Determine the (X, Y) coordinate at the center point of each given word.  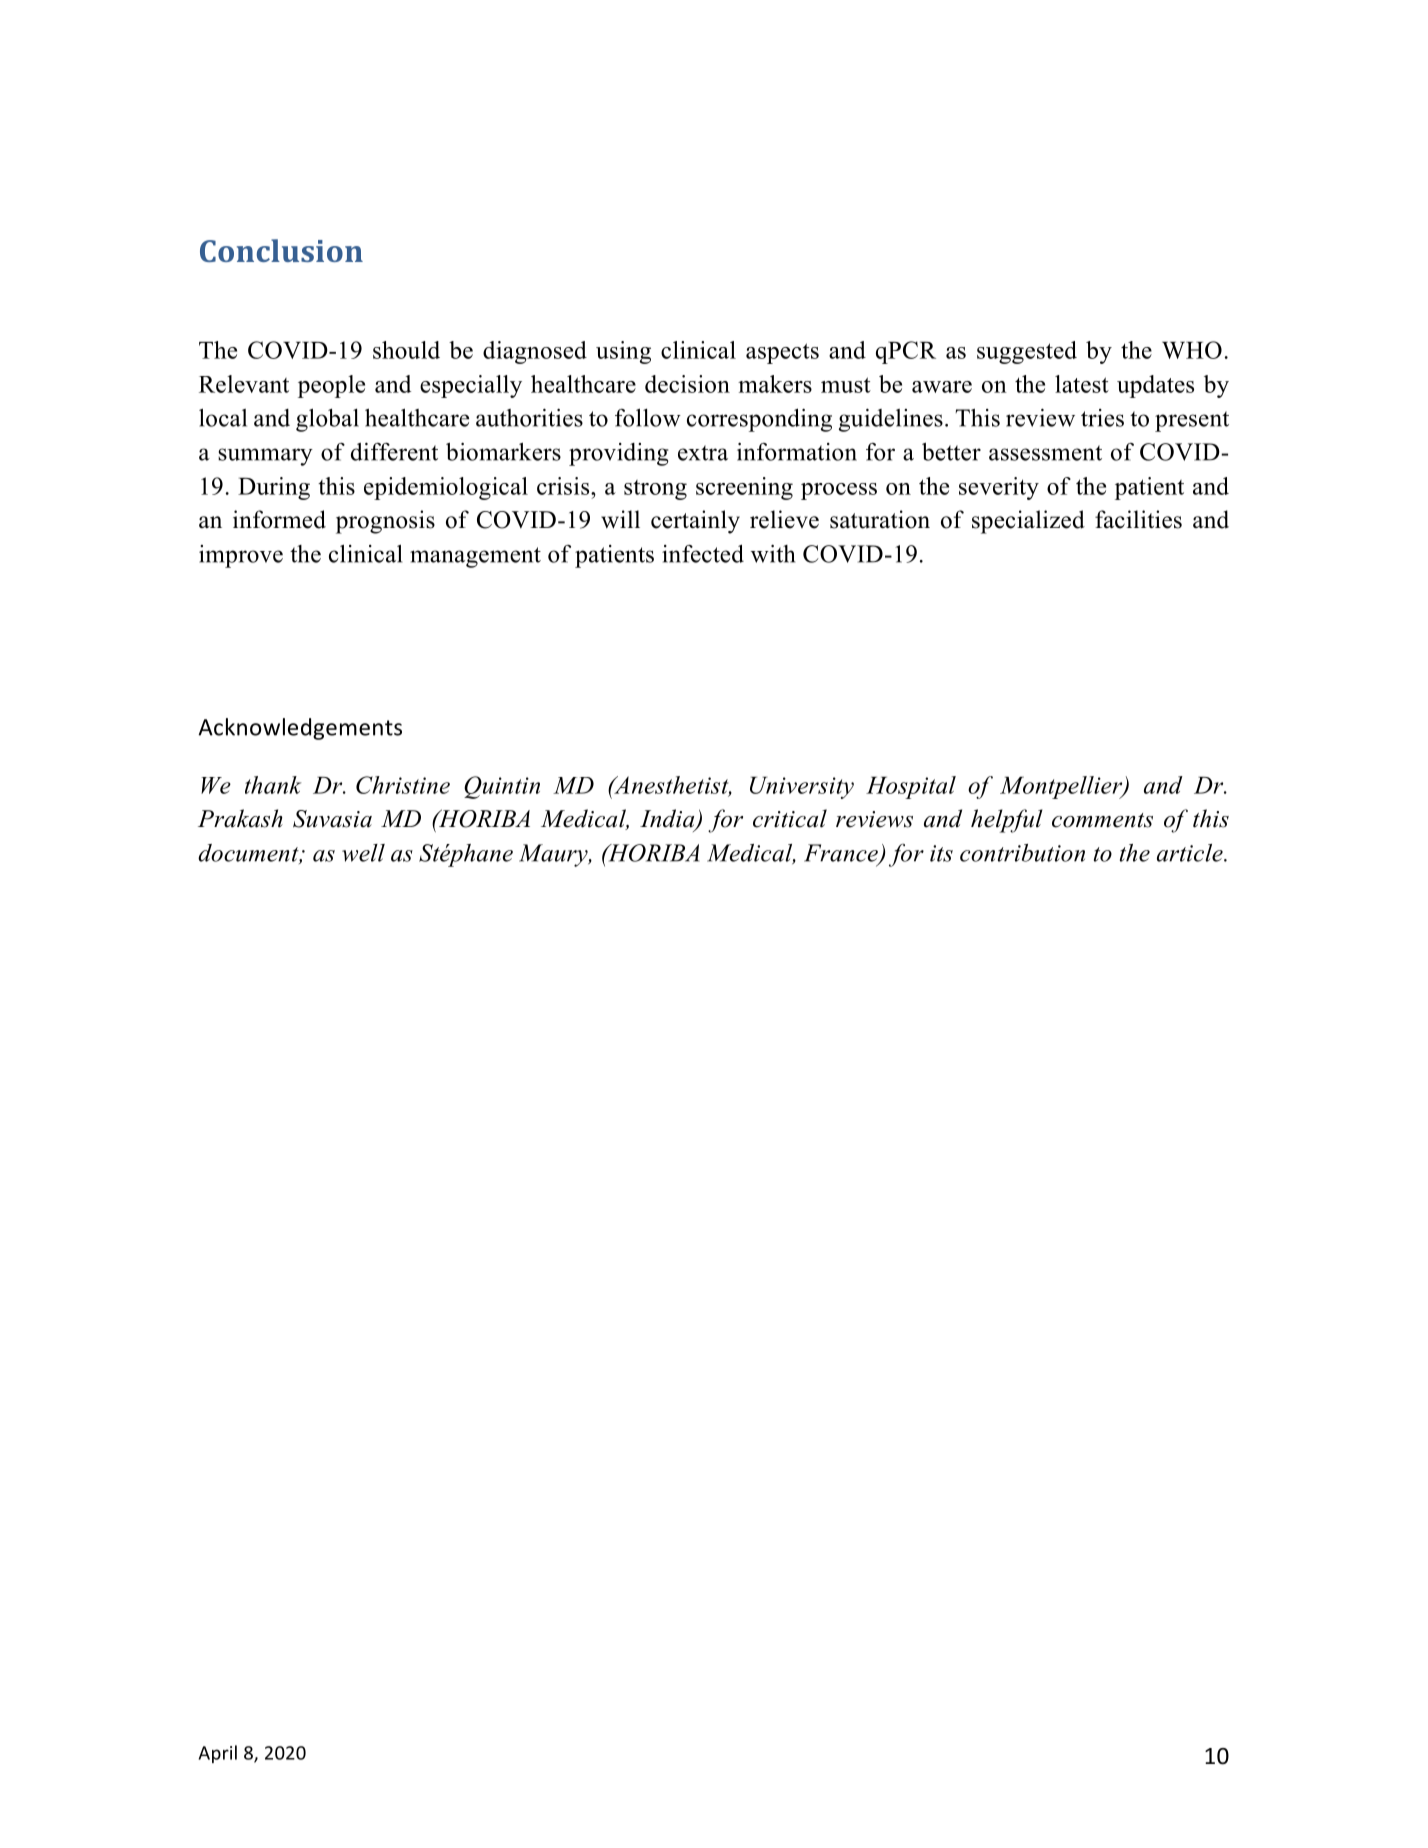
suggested (1027, 352)
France (842, 854)
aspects (782, 353)
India (668, 819)
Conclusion (281, 250)
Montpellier (1062, 787)
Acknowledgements (300, 729)
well (363, 853)
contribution (1022, 853)
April (218, 1754)
